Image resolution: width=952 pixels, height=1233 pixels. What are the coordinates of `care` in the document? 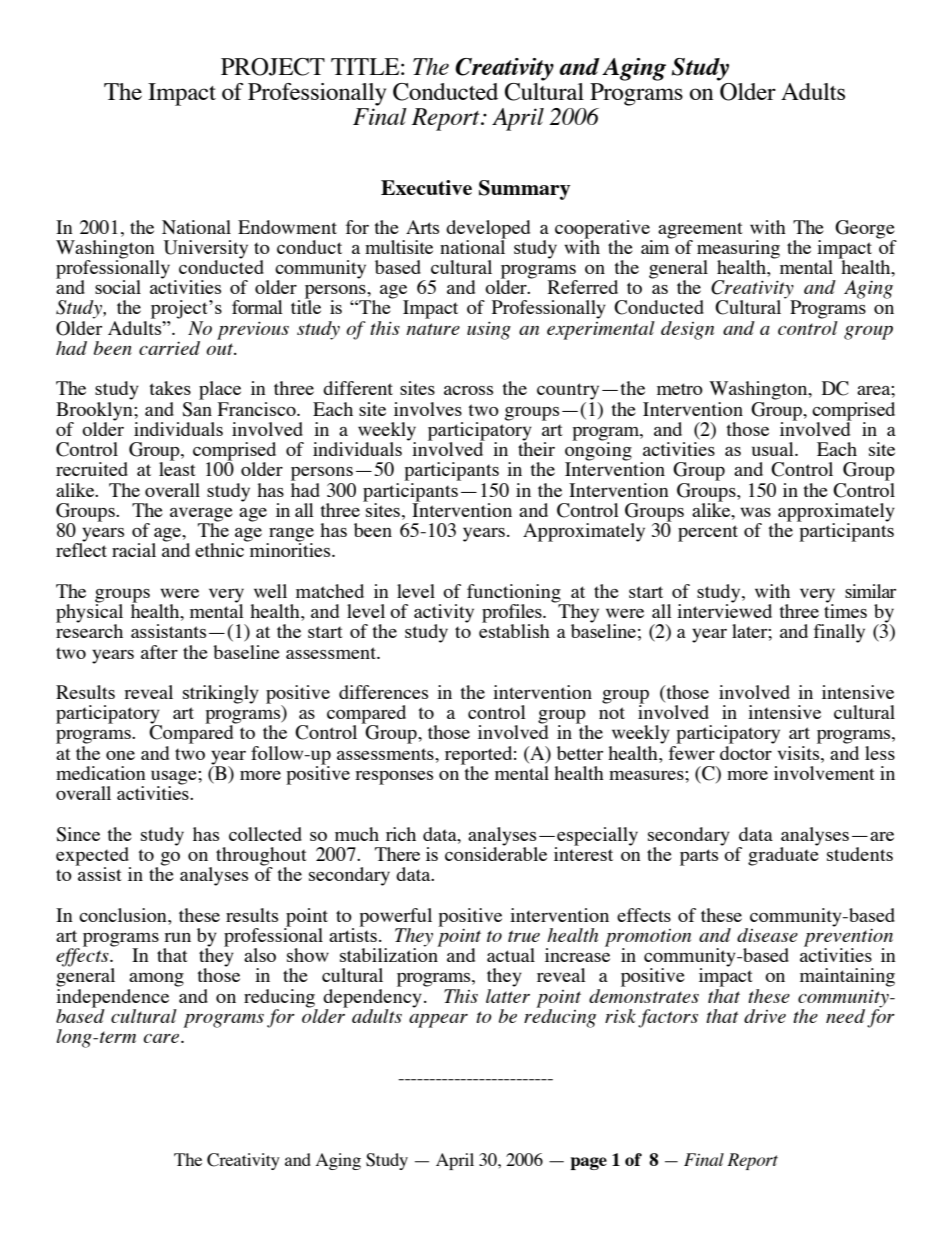 It's located at (163, 1038).
